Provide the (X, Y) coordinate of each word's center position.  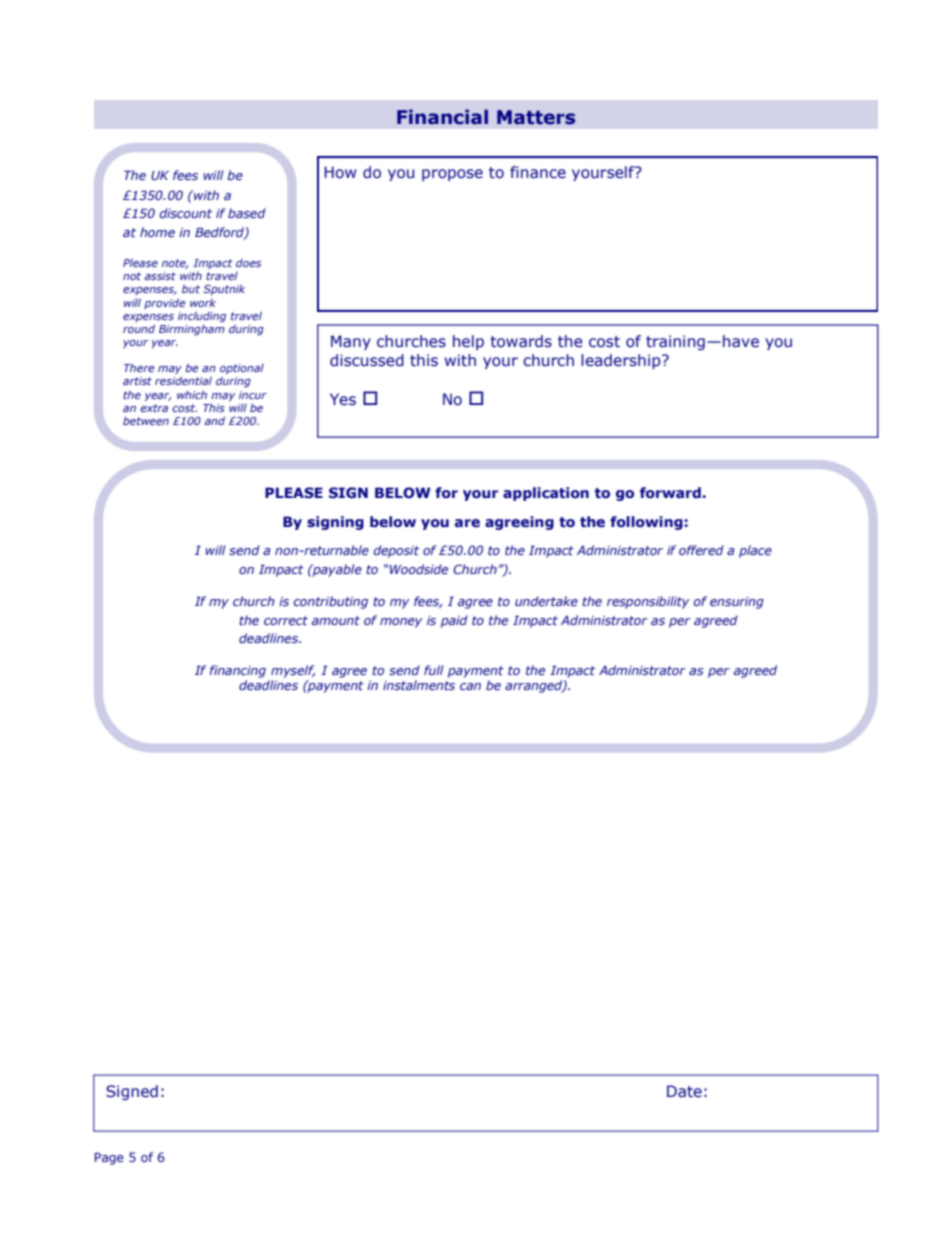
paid (454, 621)
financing (237, 671)
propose (452, 175)
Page (109, 1159)
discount (185, 213)
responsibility (648, 602)
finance (538, 172)
